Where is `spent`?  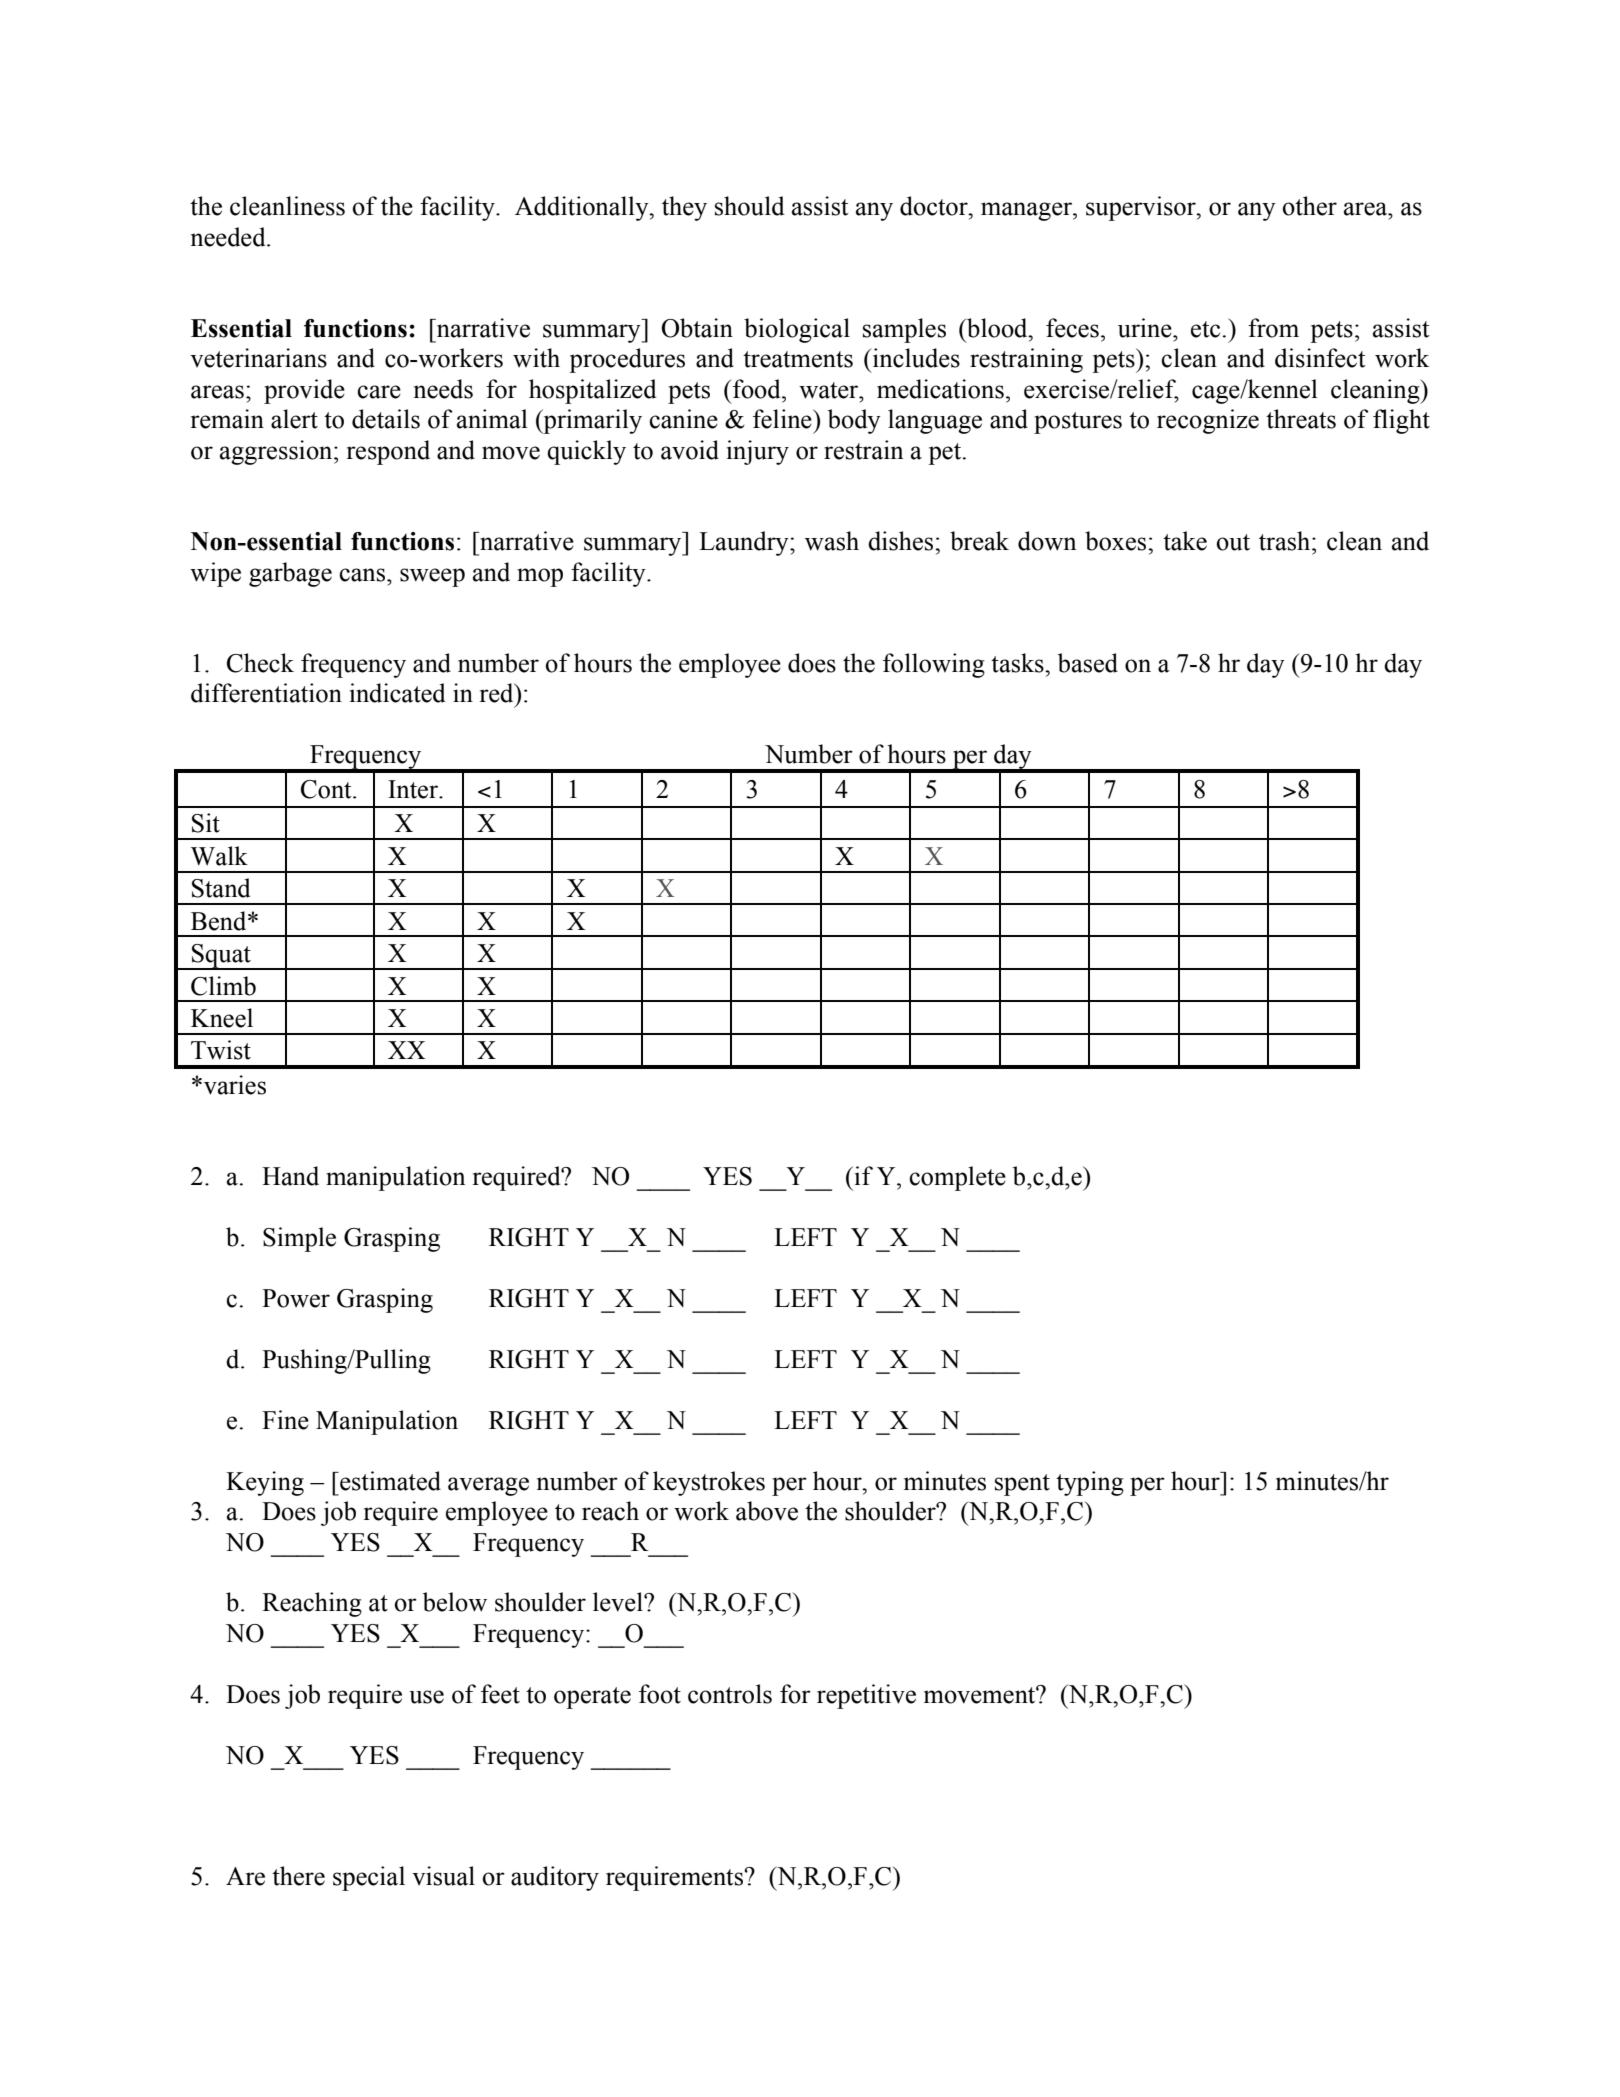 spent is located at coordinates (1022, 1485).
